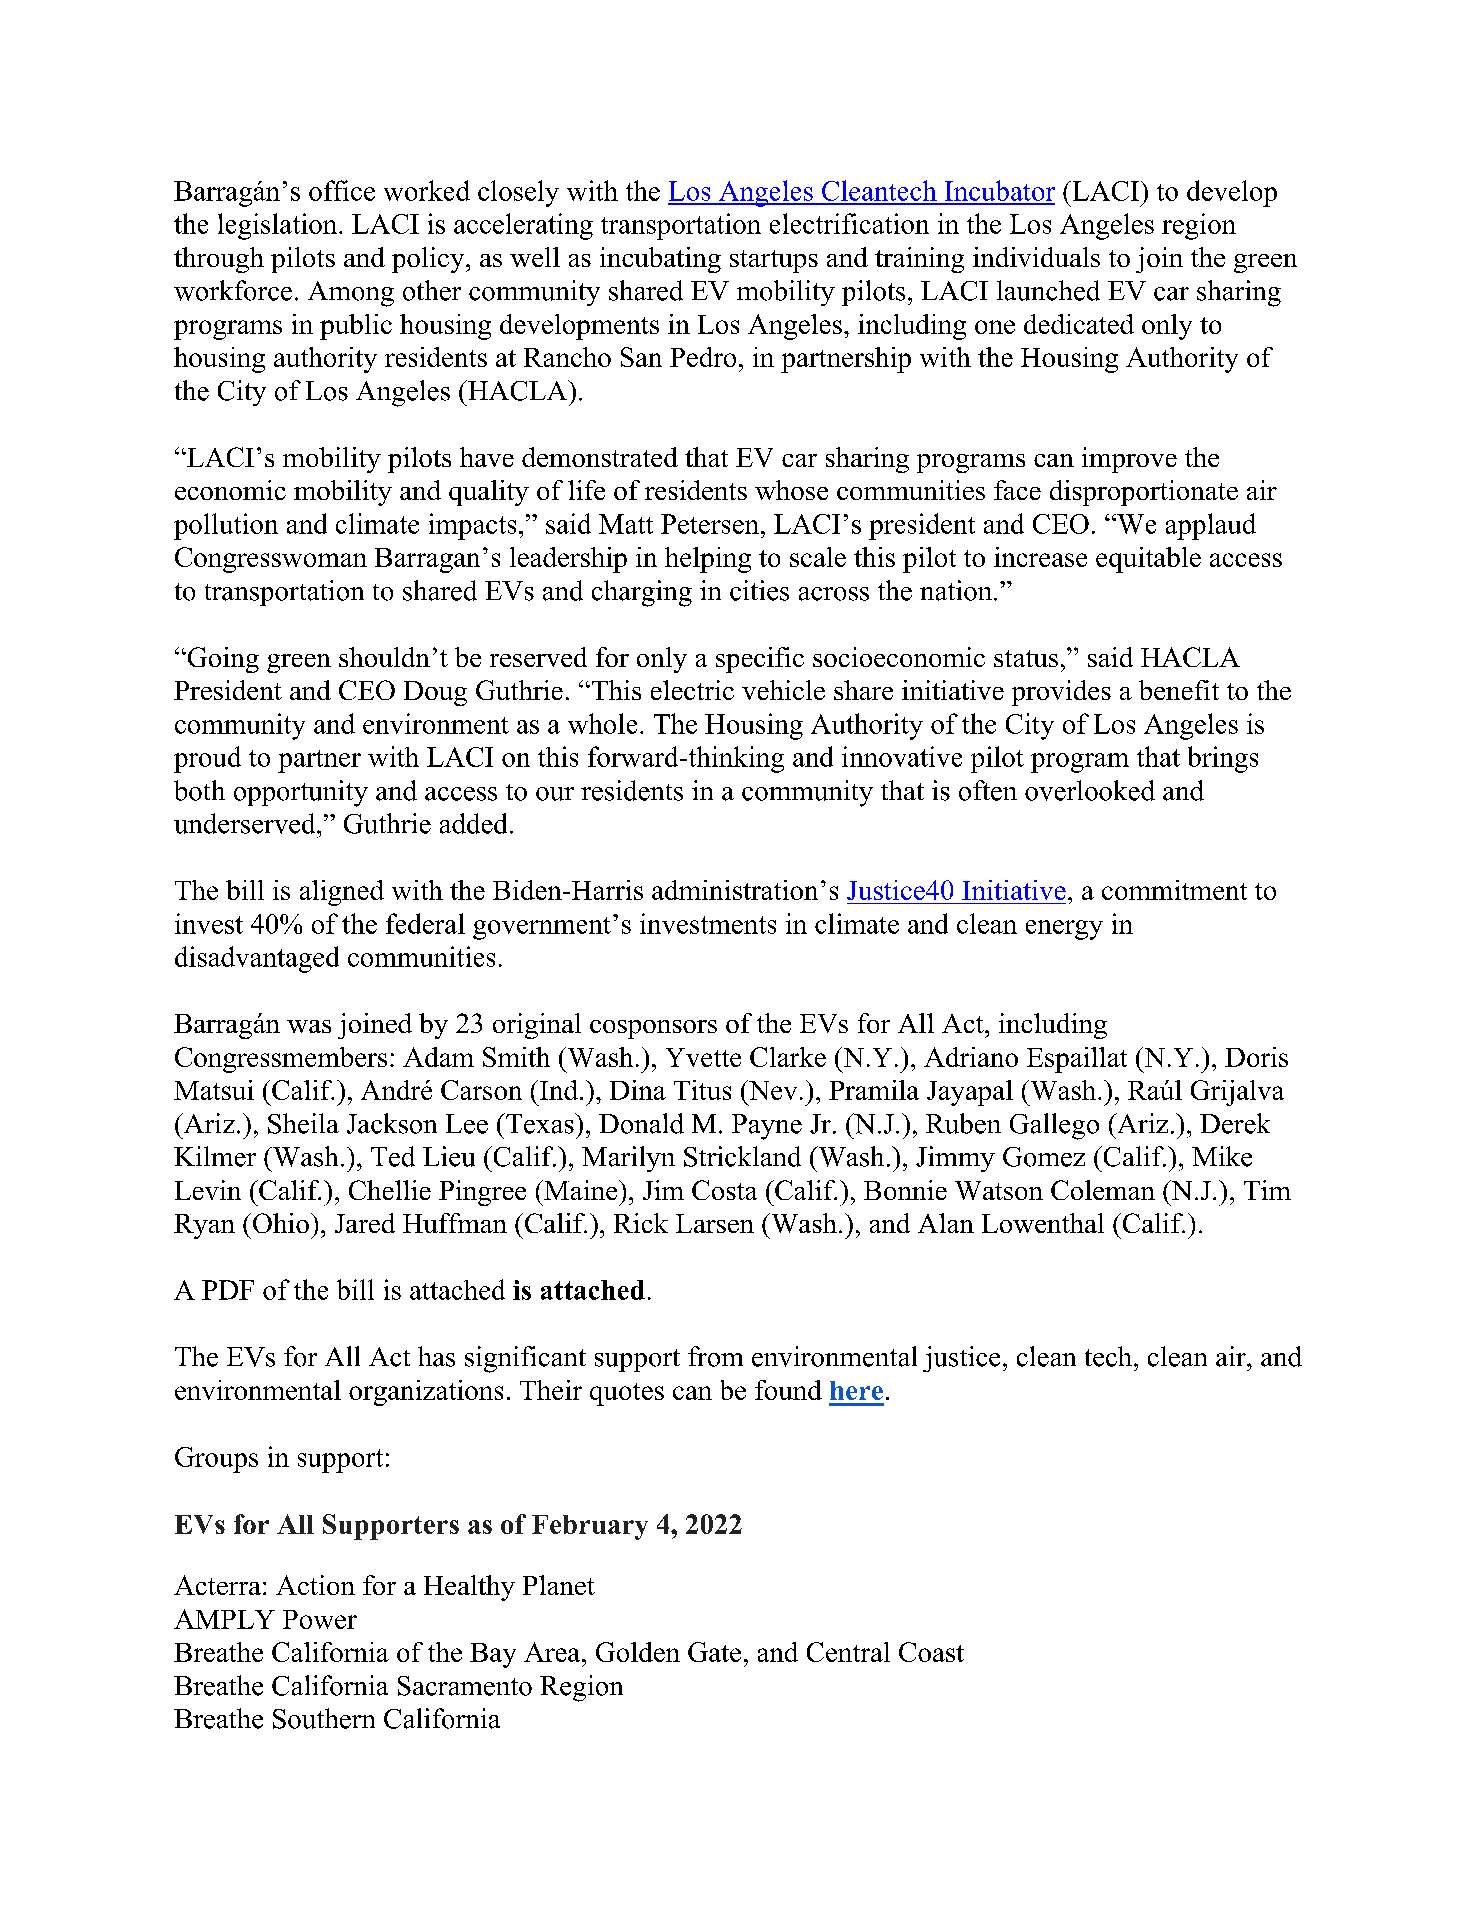  Describe the element at coordinates (257, 959) in the image. I see `disadvantaged` at that location.
